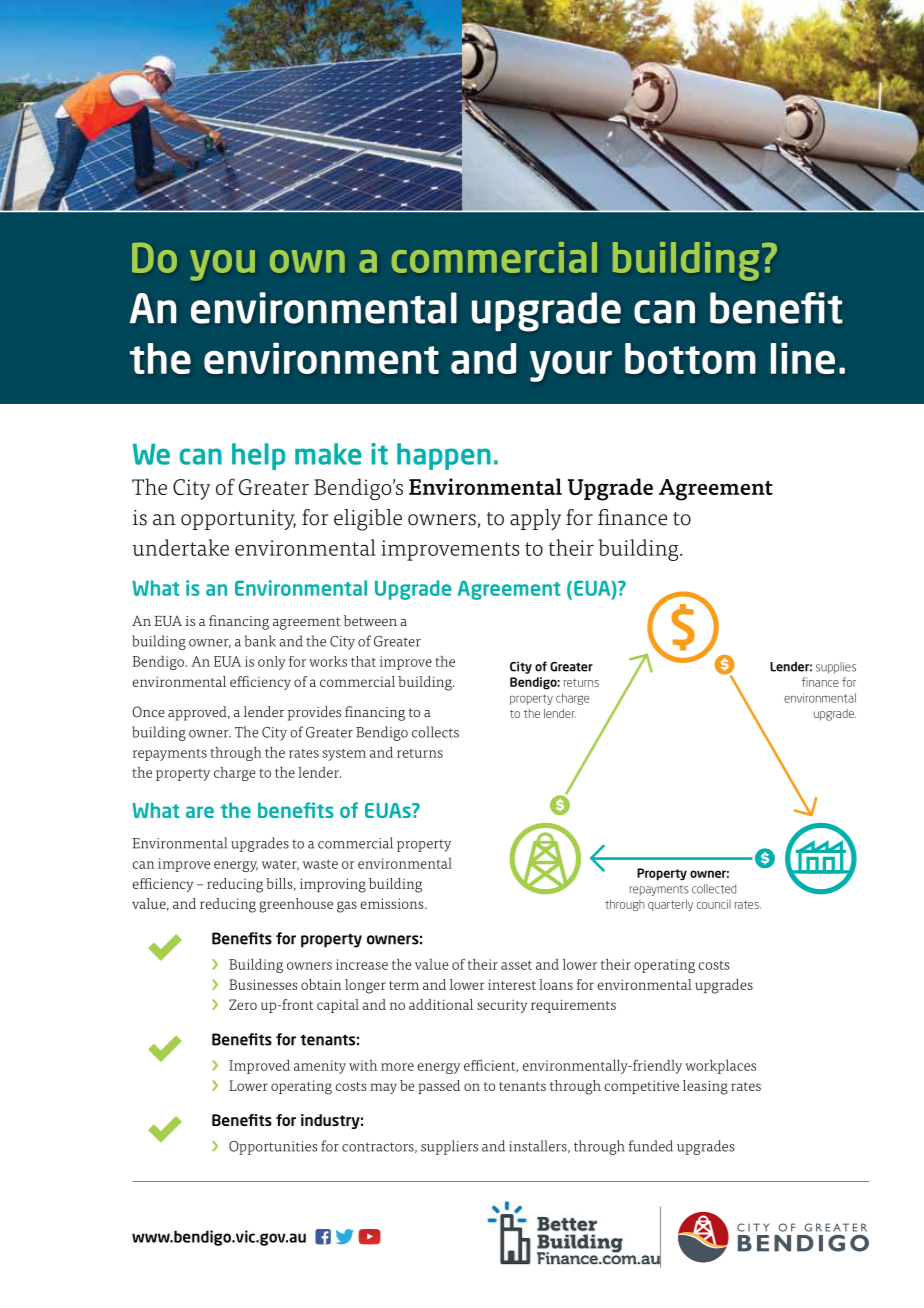 The height and width of the screenshot is (1308, 924). What do you see at coordinates (803, 358) in the screenshot?
I see `line` at bounding box center [803, 358].
